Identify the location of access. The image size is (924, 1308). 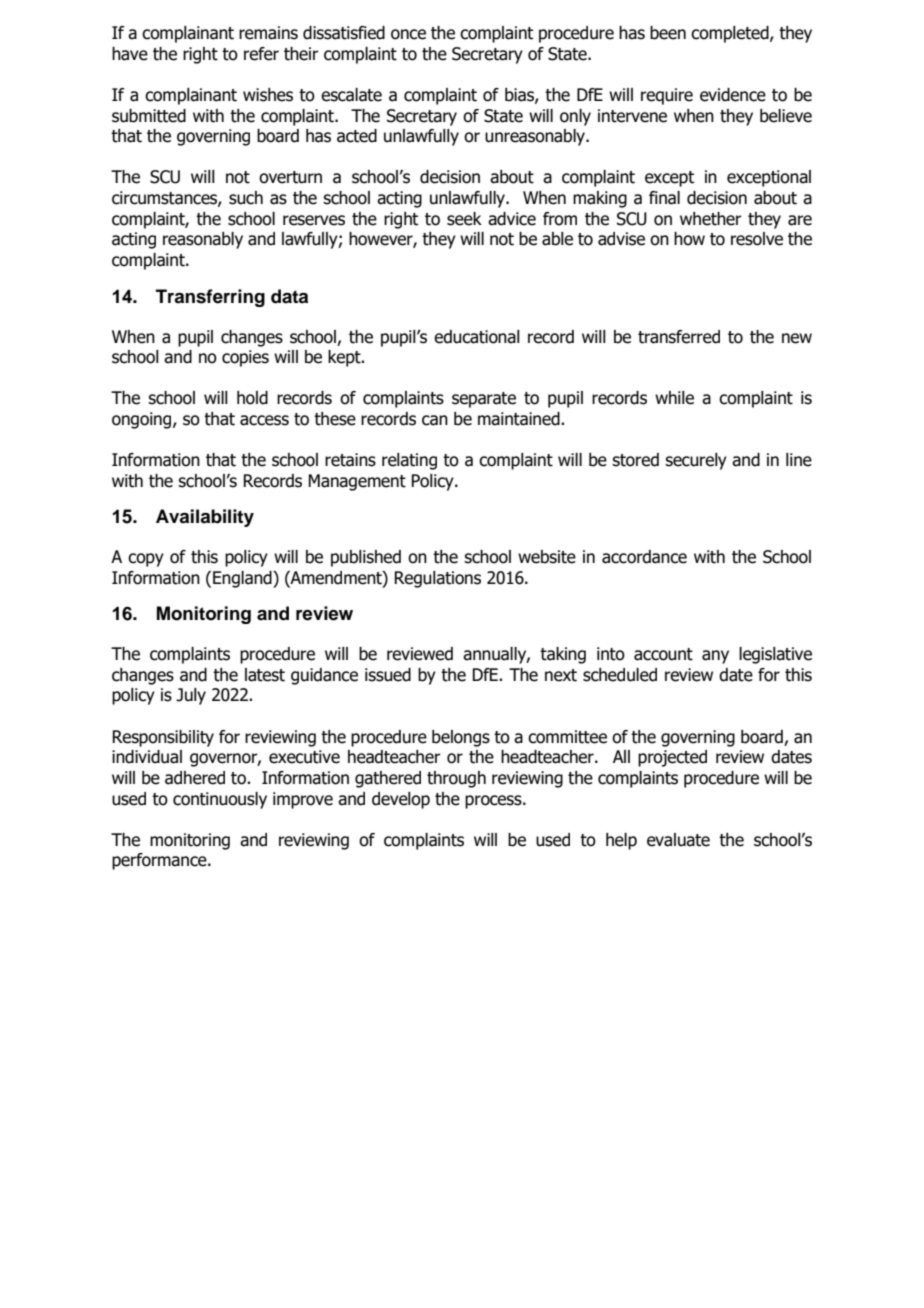
(264, 420).
